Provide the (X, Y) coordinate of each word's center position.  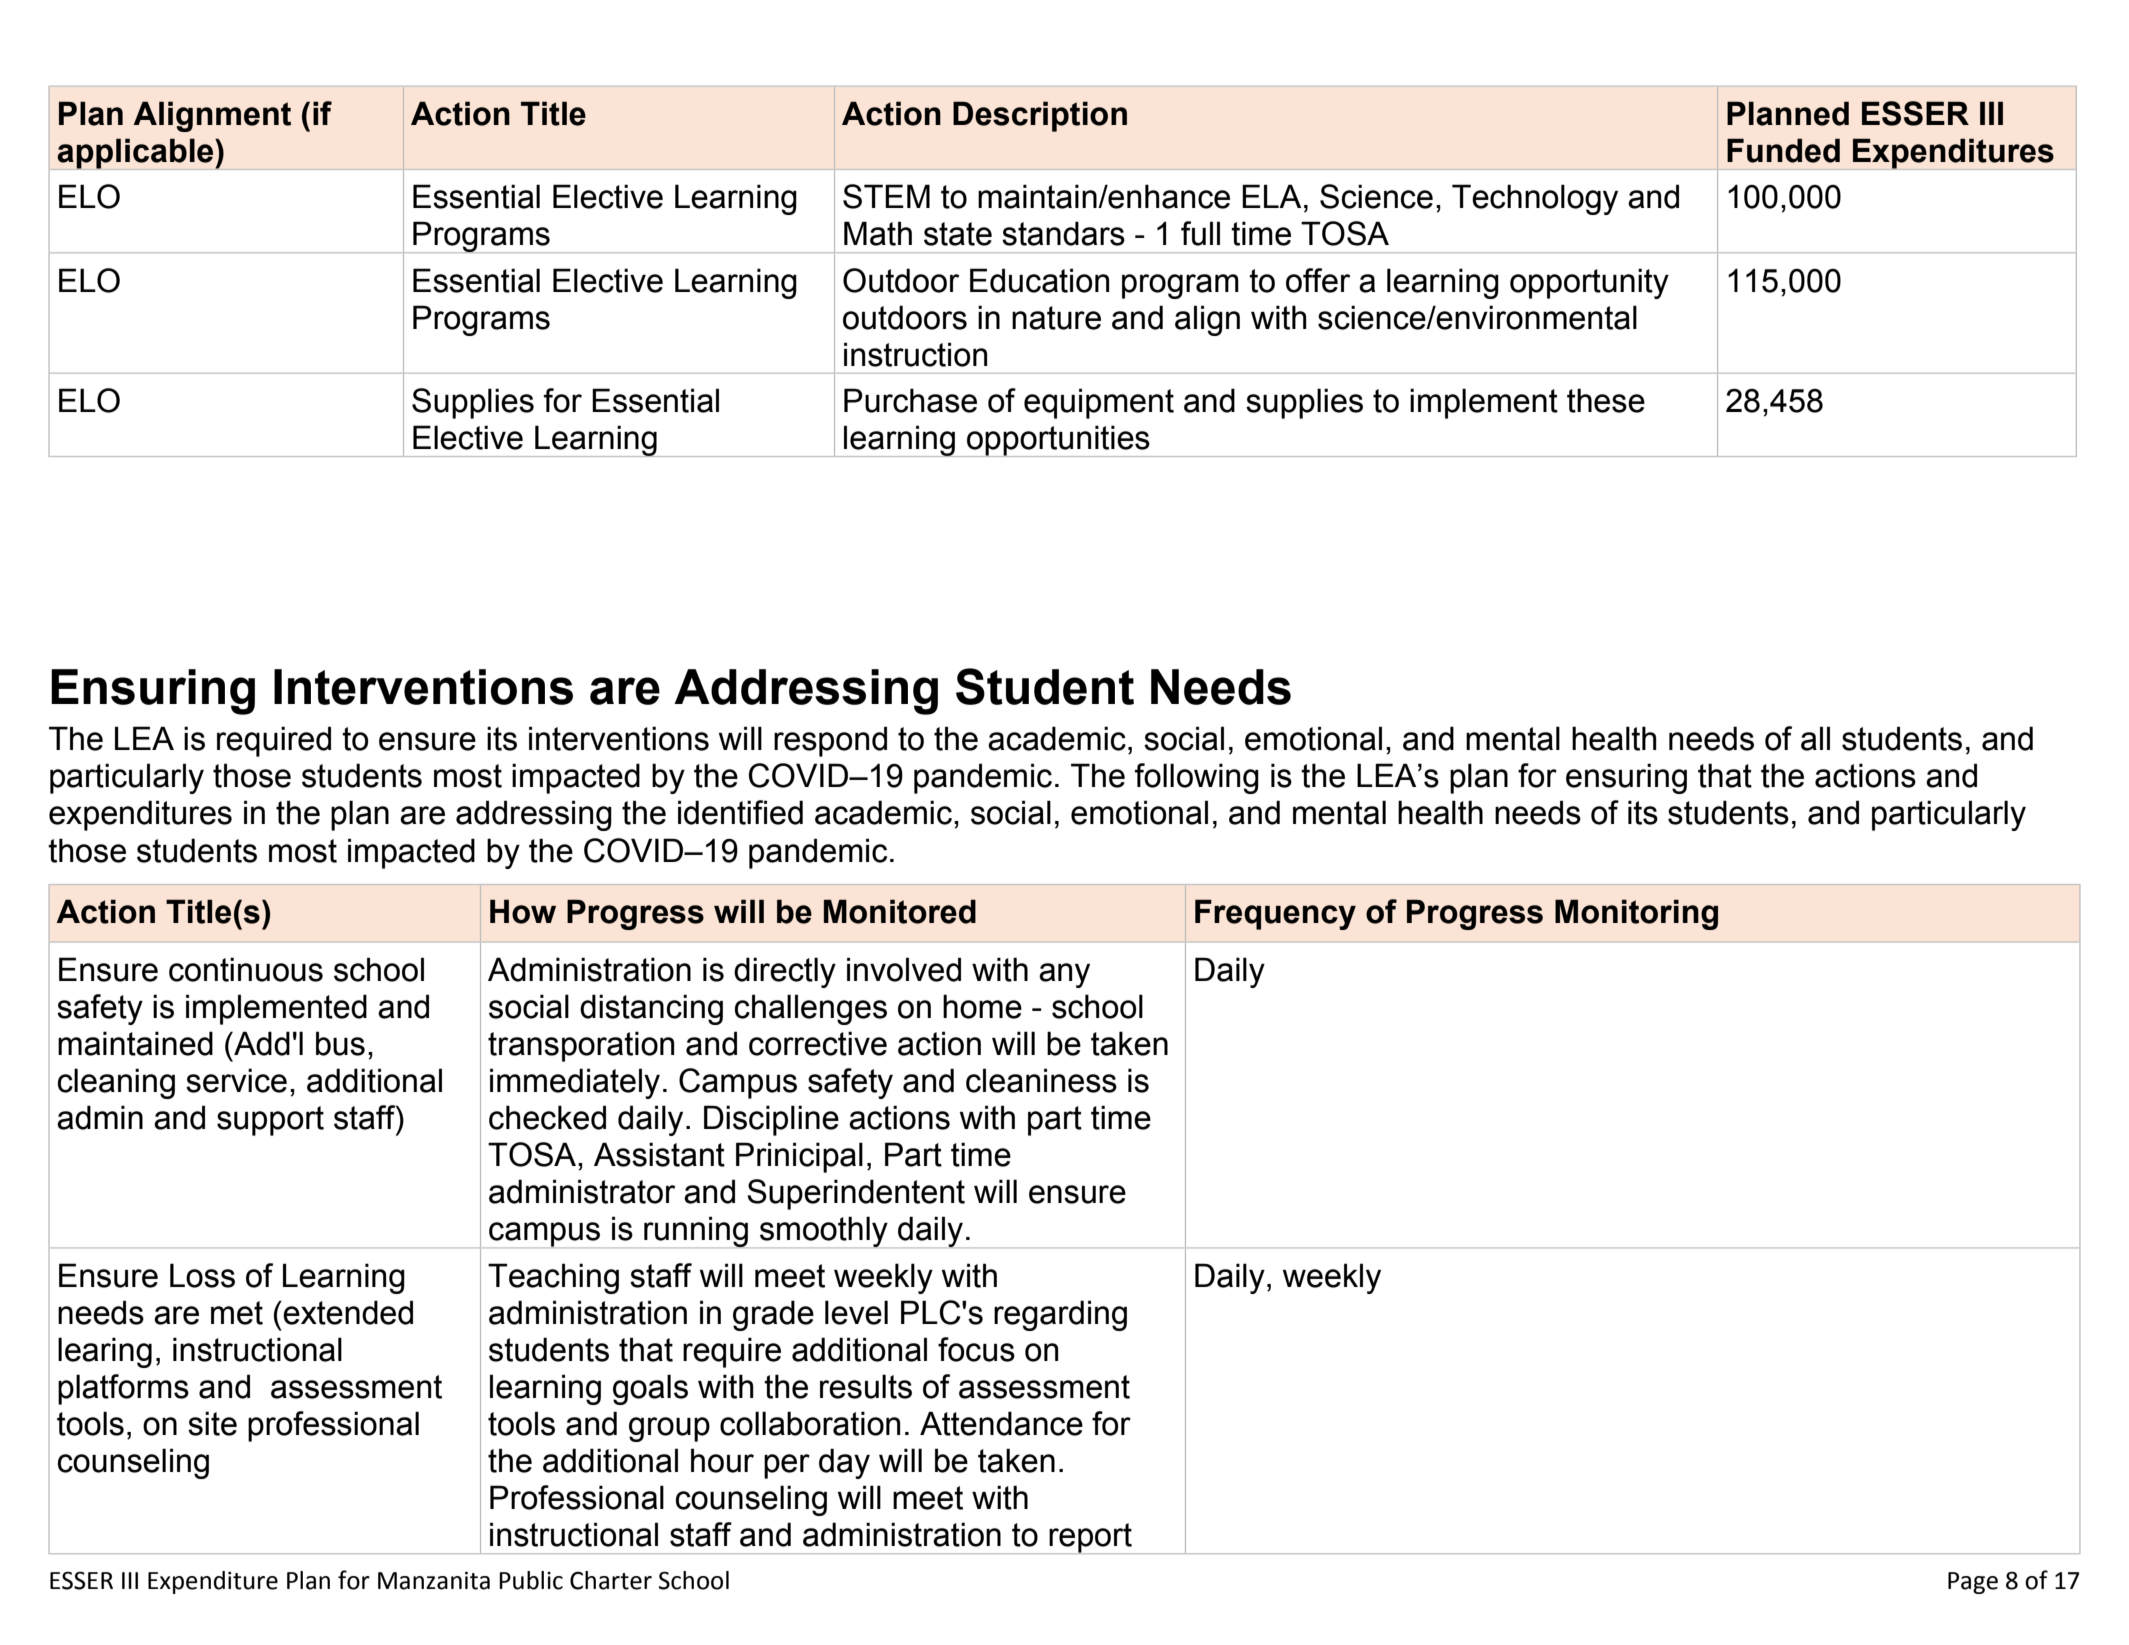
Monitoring (1636, 914)
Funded (1783, 150)
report (1090, 1538)
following (1197, 778)
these (1606, 400)
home (982, 1006)
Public (531, 1580)
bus (340, 1043)
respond (830, 741)
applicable (136, 154)
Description (1040, 116)
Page (1973, 1583)
